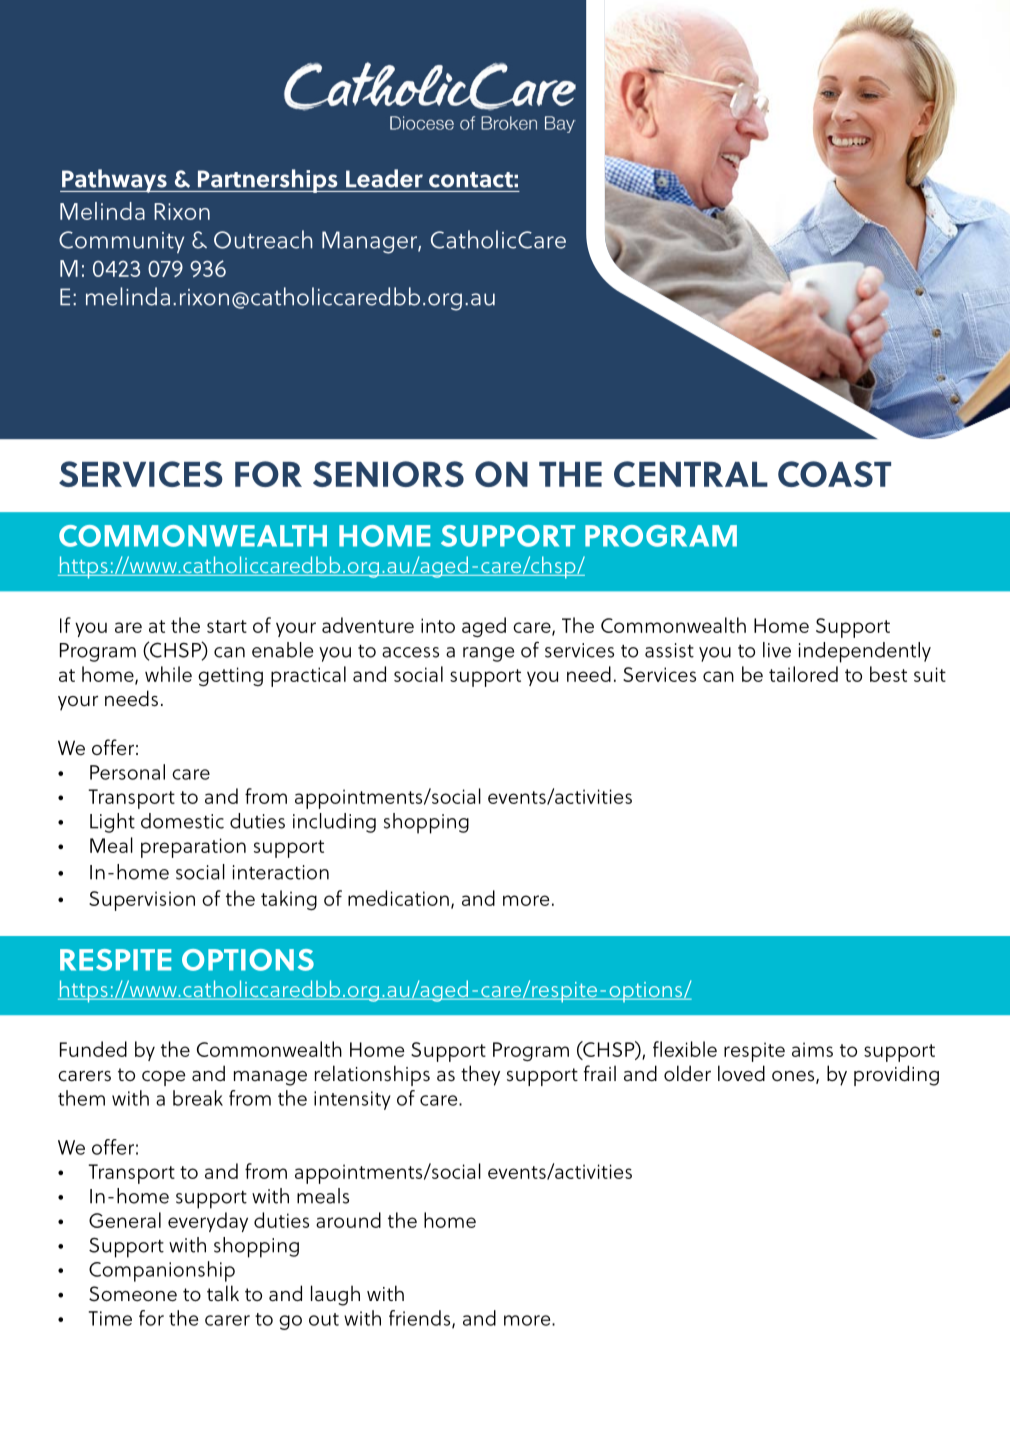 The height and width of the document is (1429, 1010). What do you see at coordinates (162, 1271) in the document?
I see `Companionship` at bounding box center [162, 1271].
